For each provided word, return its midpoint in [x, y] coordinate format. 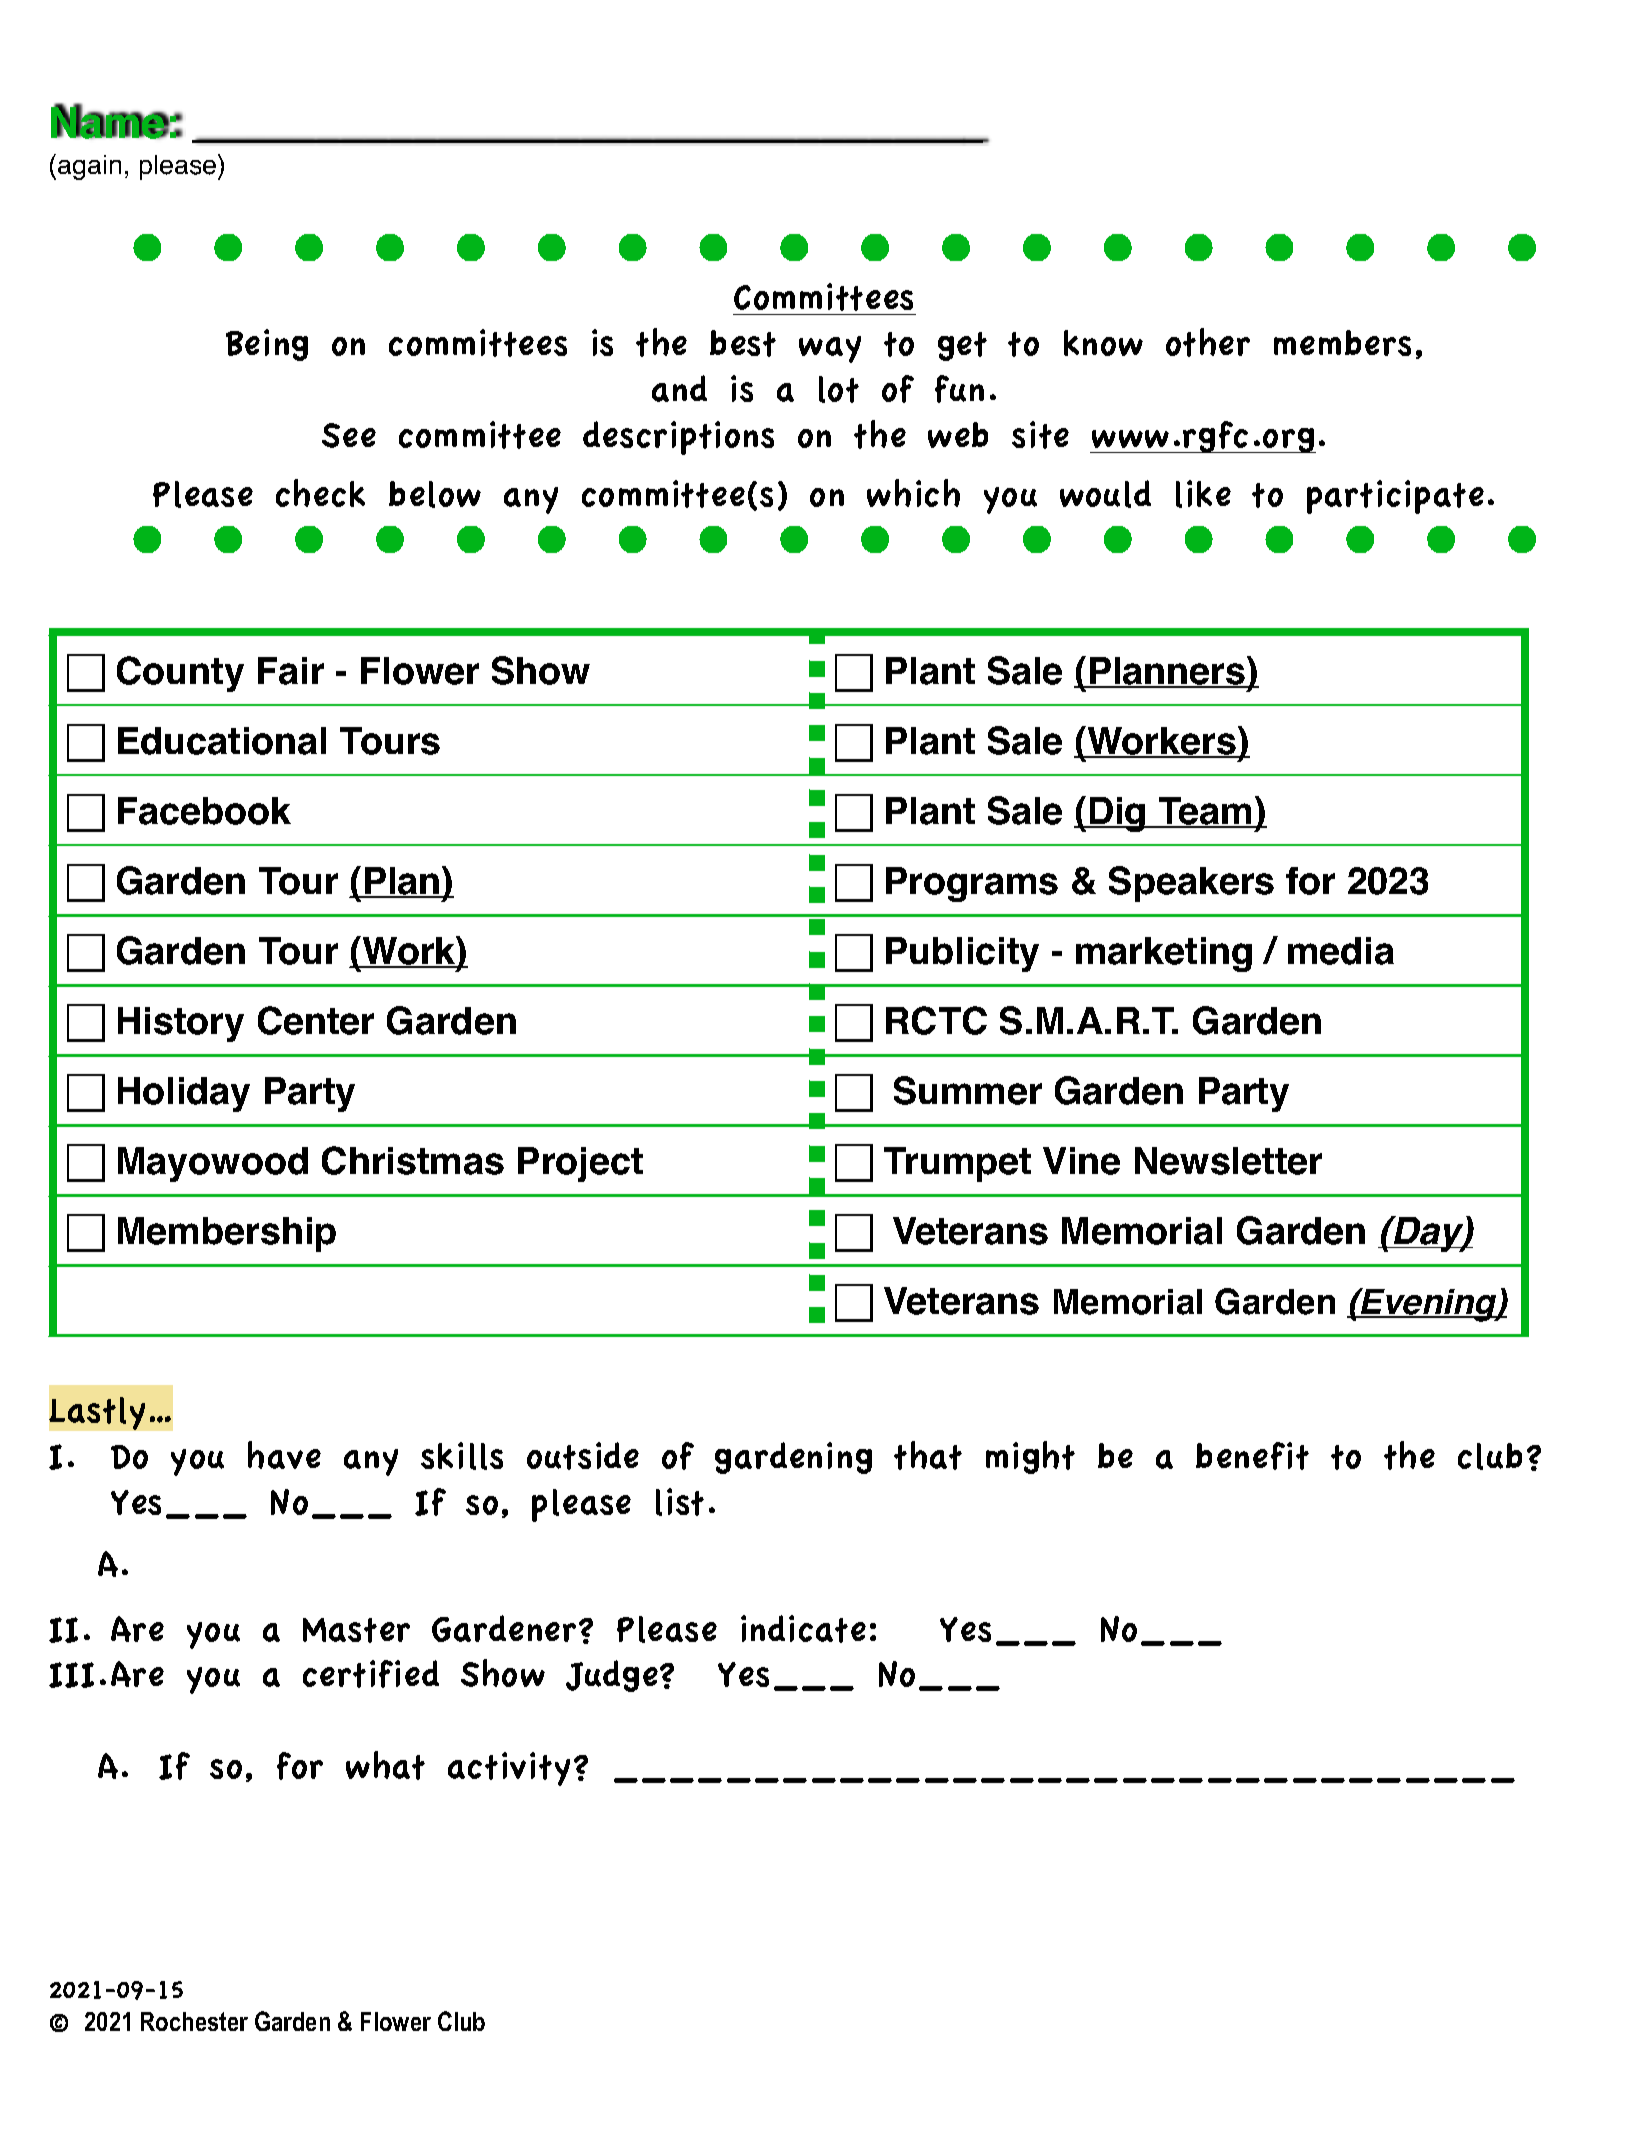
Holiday [184, 1094]
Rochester [194, 2021]
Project [580, 1164]
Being [267, 345]
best [743, 343]
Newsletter [1228, 1161]
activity [509, 1769]
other [1208, 342]
